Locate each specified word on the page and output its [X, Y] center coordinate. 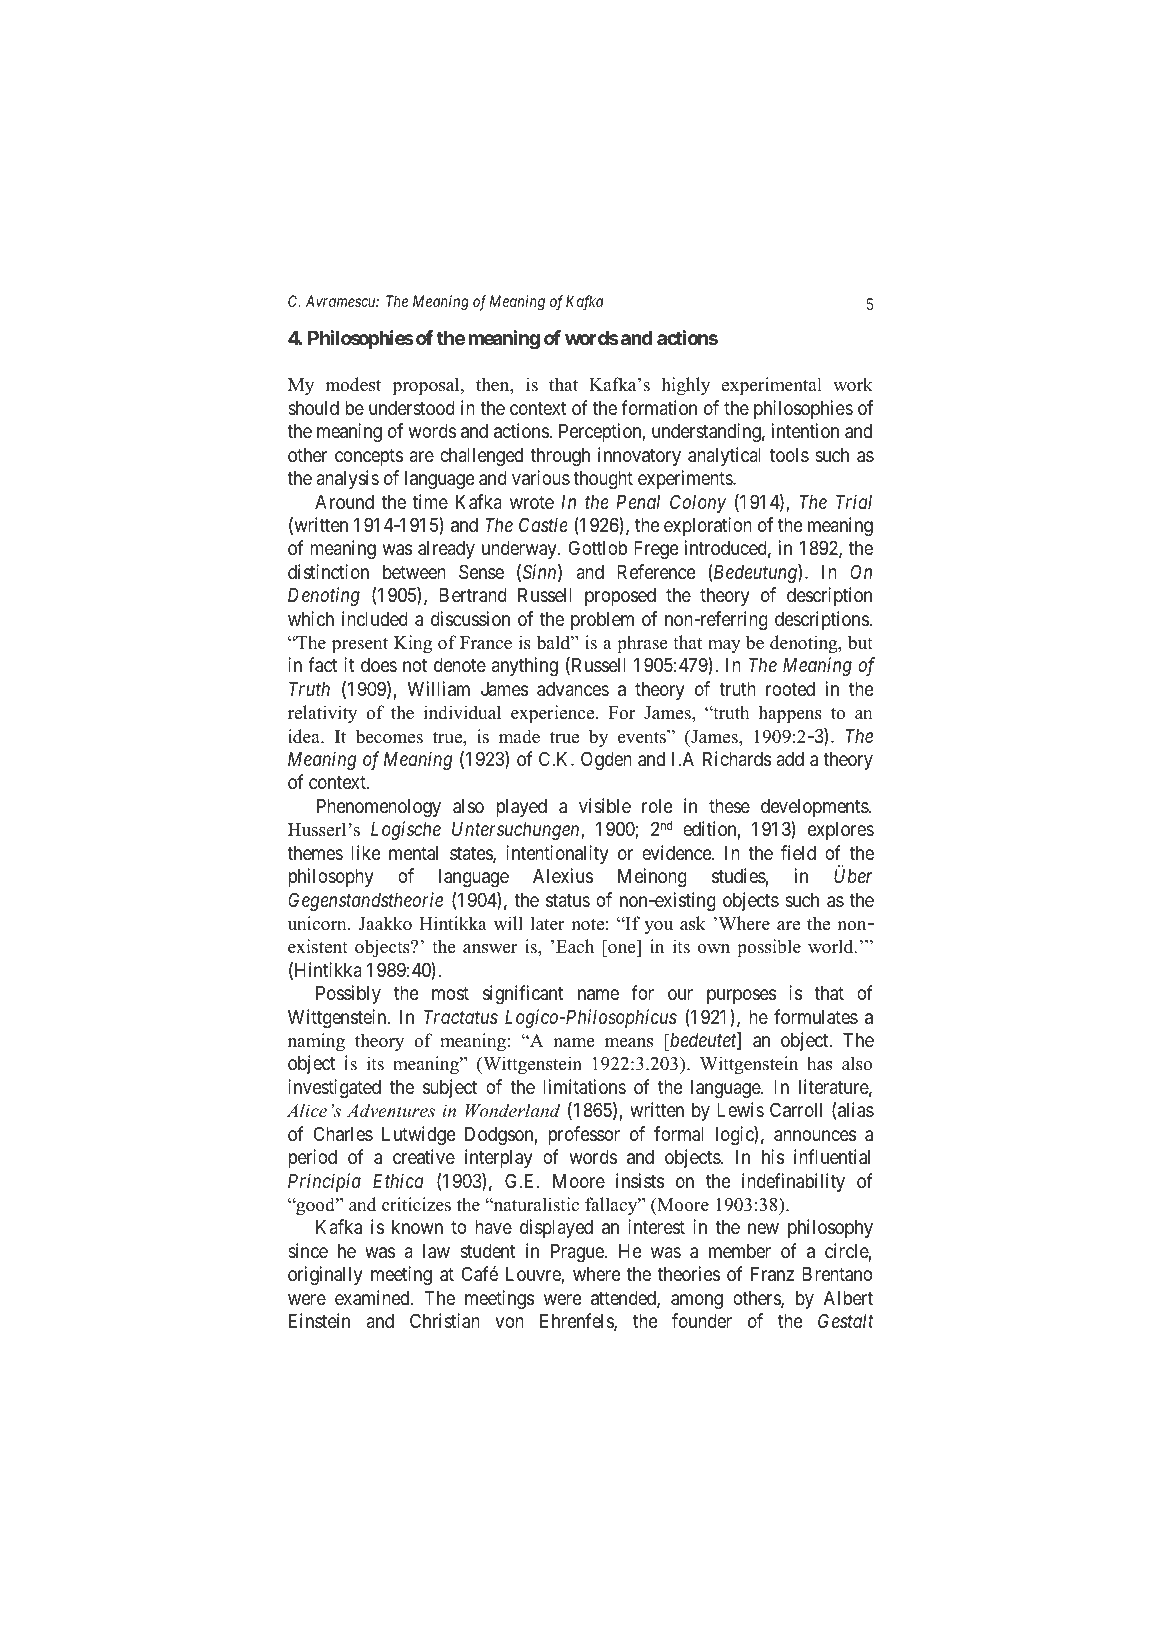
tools [789, 455]
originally [325, 1275]
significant [523, 994]
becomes [389, 736]
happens [790, 714]
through [560, 457]
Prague [578, 1253]
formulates [816, 1016]
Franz [772, 1274]
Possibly [348, 994]
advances [573, 689]
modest [353, 384]
